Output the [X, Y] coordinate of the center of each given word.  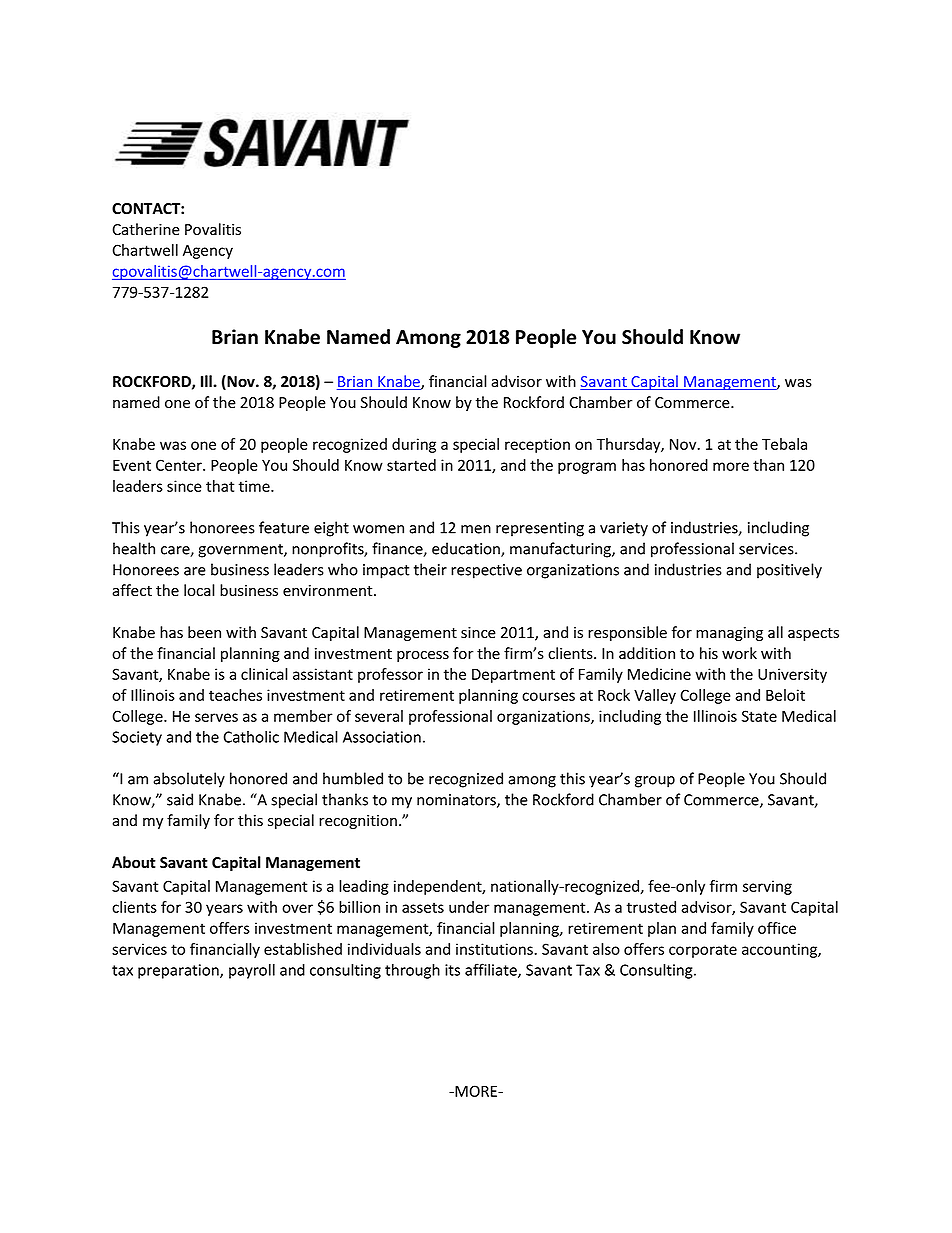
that [220, 486]
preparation [179, 971]
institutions [495, 949]
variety [624, 529]
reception [537, 445]
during [414, 445]
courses [548, 696]
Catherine [146, 229]
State [759, 716]
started [411, 465]
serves [216, 717]
